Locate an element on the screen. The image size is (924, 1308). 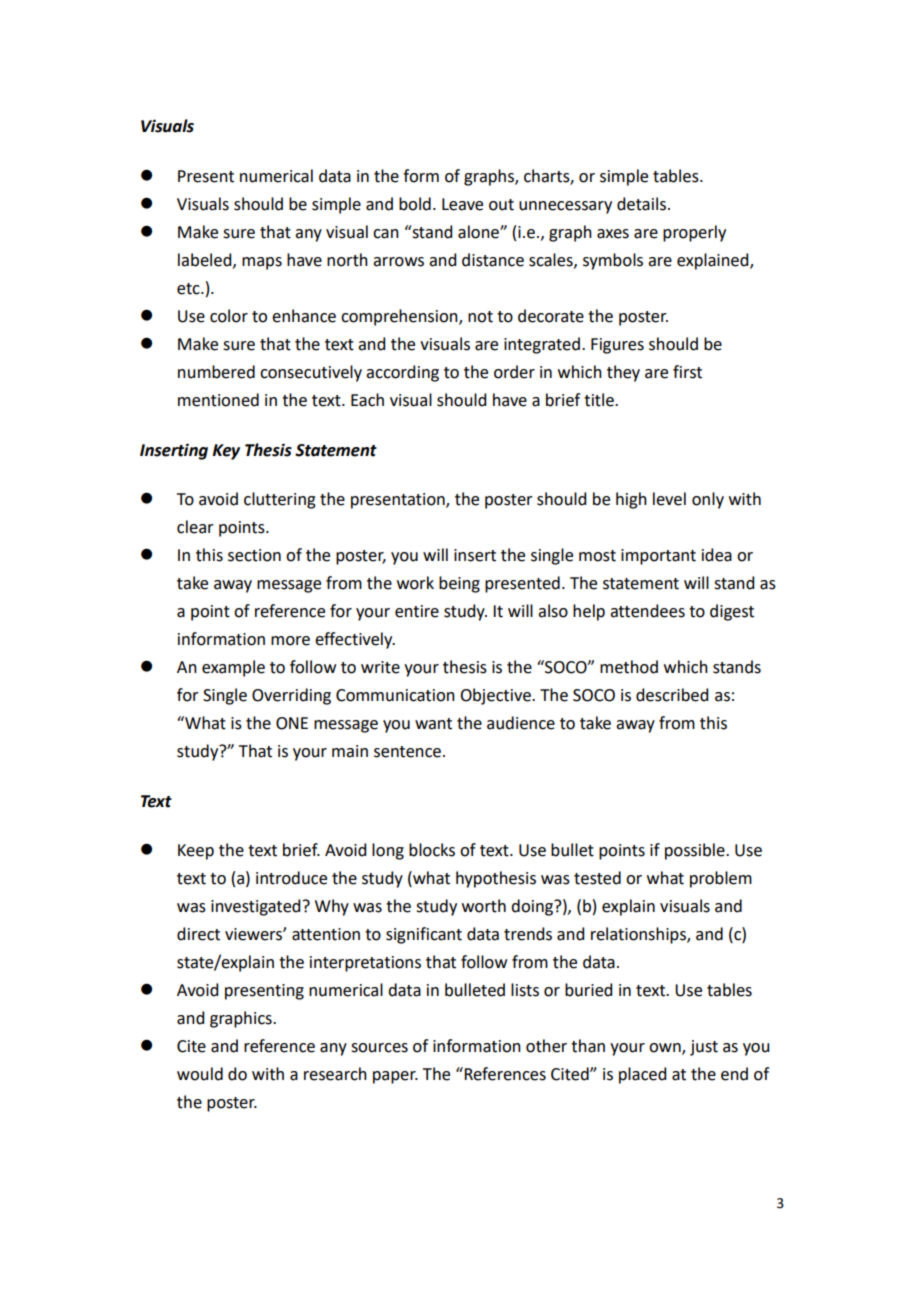
maps is located at coordinates (262, 263).
